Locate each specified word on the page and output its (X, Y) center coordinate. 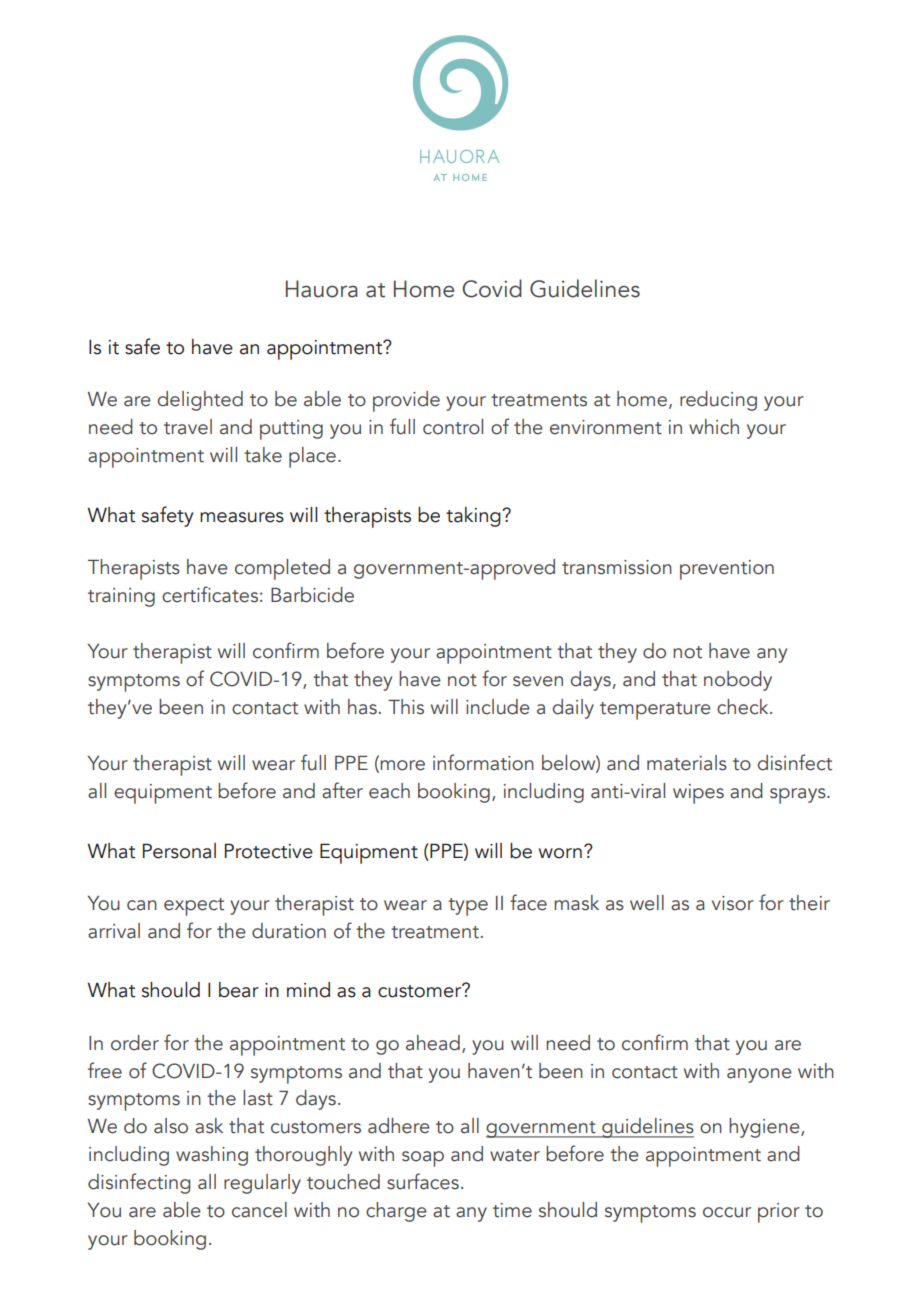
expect (194, 907)
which (714, 427)
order (135, 1043)
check (744, 707)
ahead (433, 1043)
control (453, 427)
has (362, 707)
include (498, 707)
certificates (210, 594)
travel (188, 427)
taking (474, 517)
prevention (727, 570)
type (468, 907)
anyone (759, 1075)
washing (212, 1156)
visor (733, 903)
